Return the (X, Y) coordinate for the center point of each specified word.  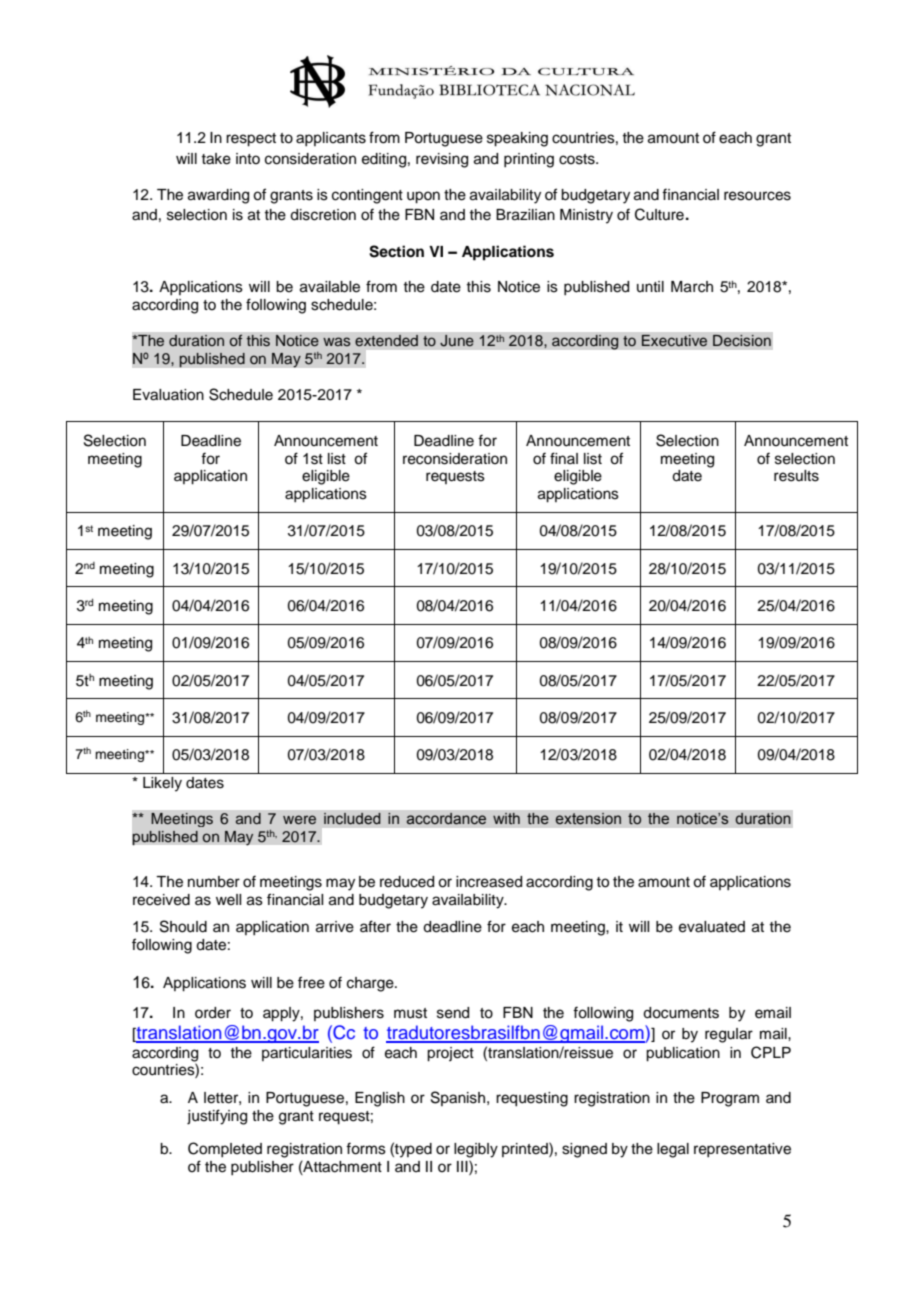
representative (742, 1150)
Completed (225, 1149)
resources (757, 196)
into (248, 158)
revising (442, 160)
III (463, 1166)
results (796, 476)
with (506, 818)
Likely (162, 784)
